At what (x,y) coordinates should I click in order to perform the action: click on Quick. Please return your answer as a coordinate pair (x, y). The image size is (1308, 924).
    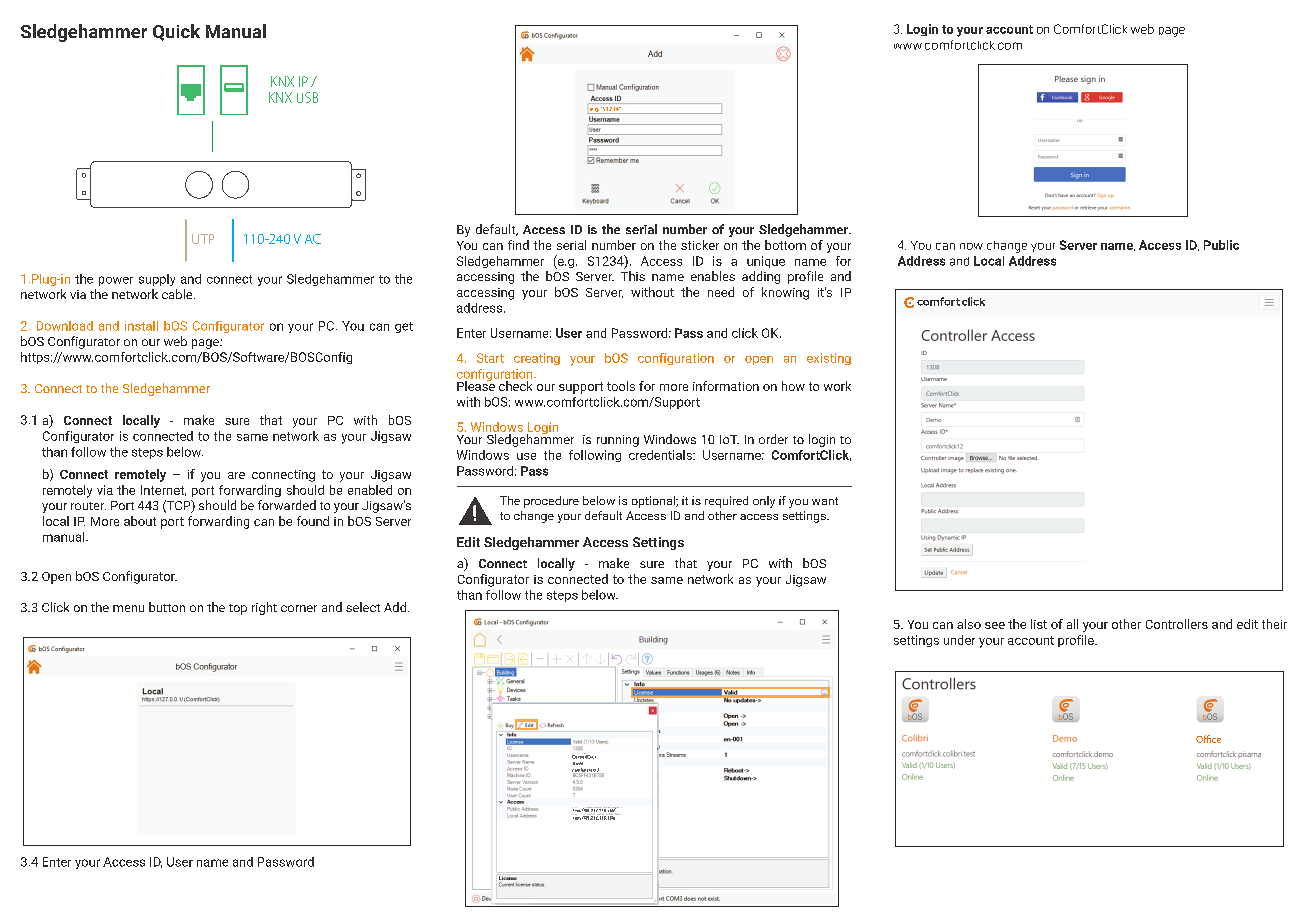
    Looking at the image, I should click on (176, 32).
